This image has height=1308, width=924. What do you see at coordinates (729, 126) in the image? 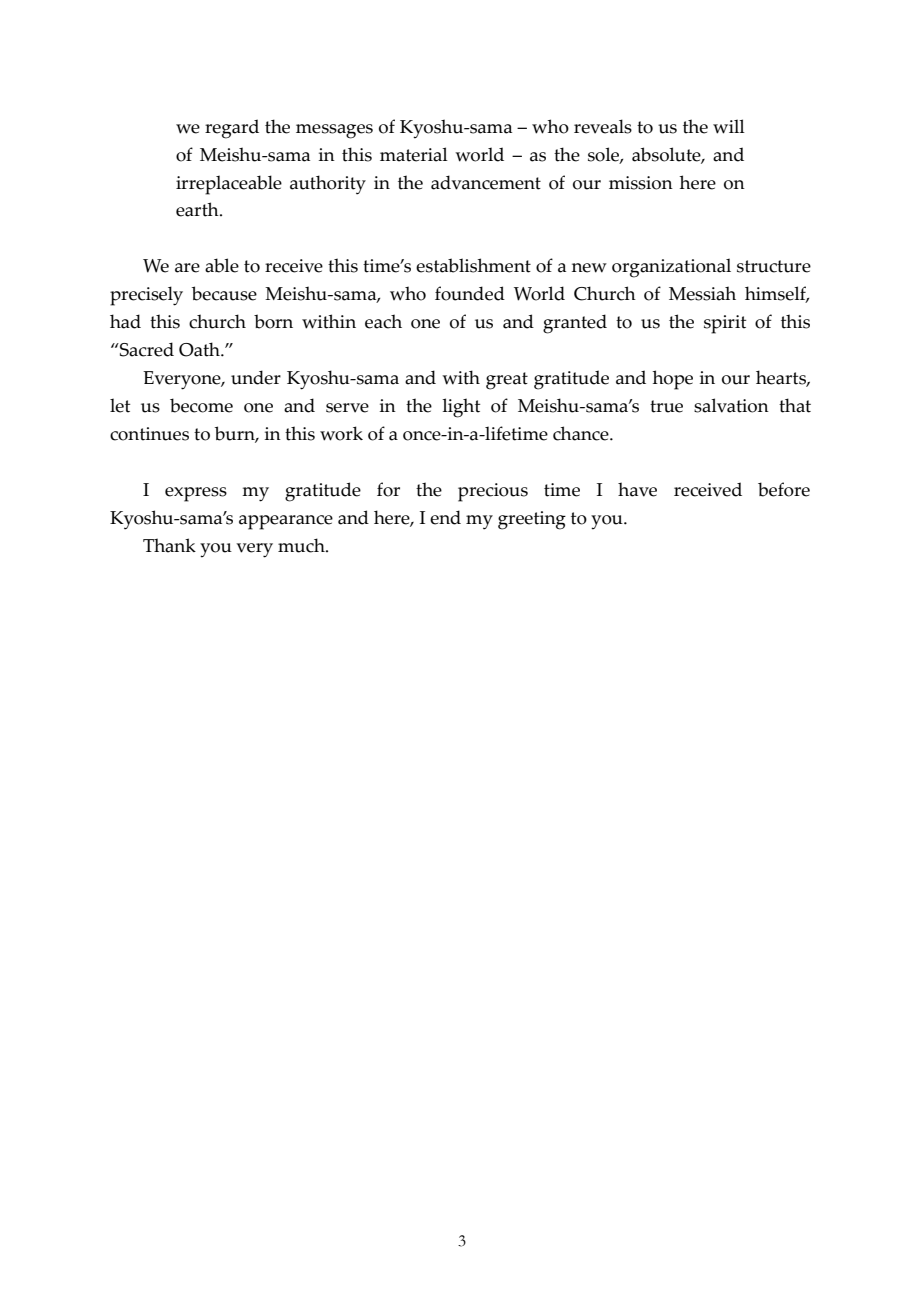
I see `will` at bounding box center [729, 126].
